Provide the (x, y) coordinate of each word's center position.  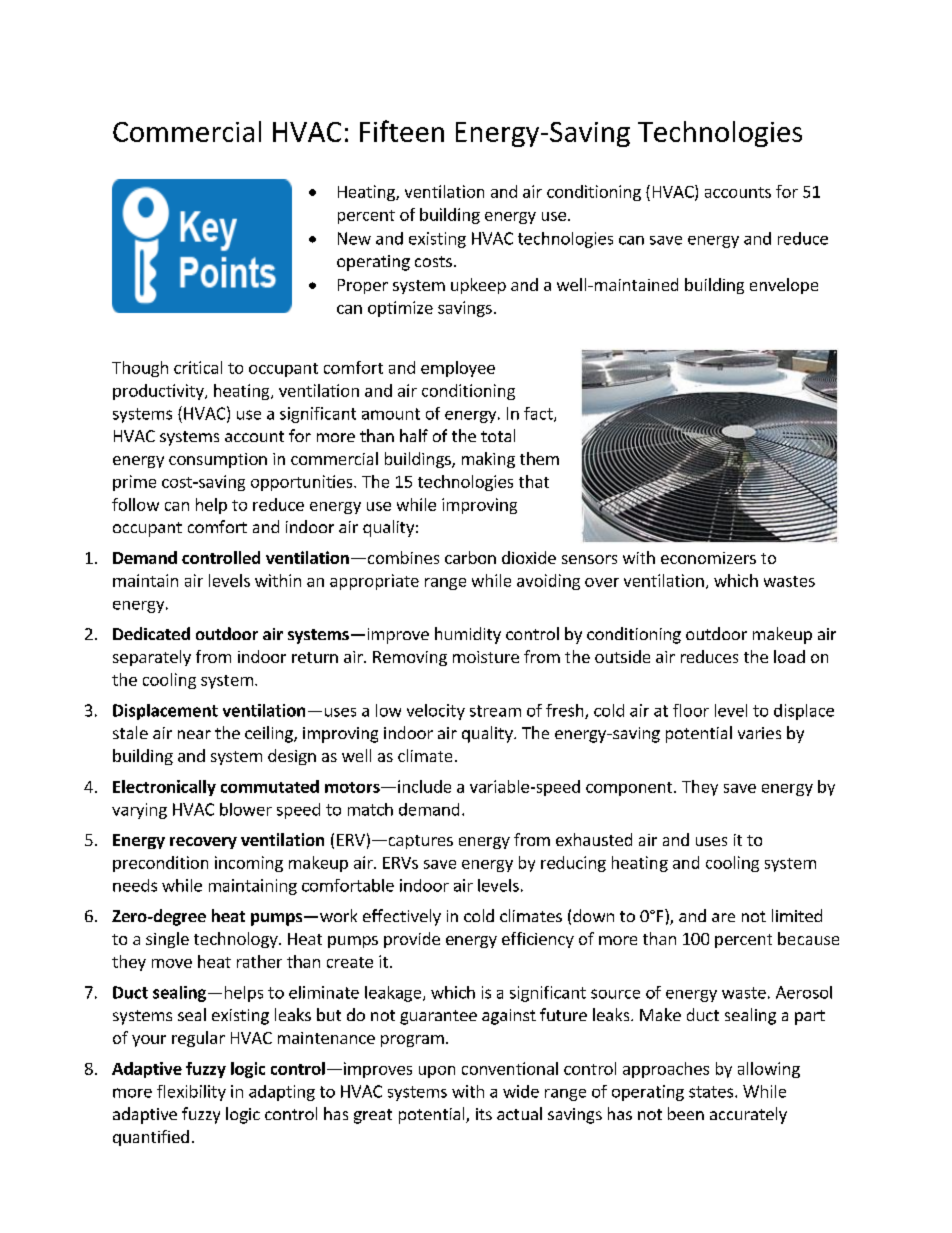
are (723, 917)
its (484, 1114)
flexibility (191, 1093)
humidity (468, 635)
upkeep (478, 286)
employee (458, 369)
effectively (402, 917)
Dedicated (151, 633)
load (789, 656)
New (354, 238)
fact (539, 414)
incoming (249, 864)
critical (198, 367)
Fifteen (402, 131)
